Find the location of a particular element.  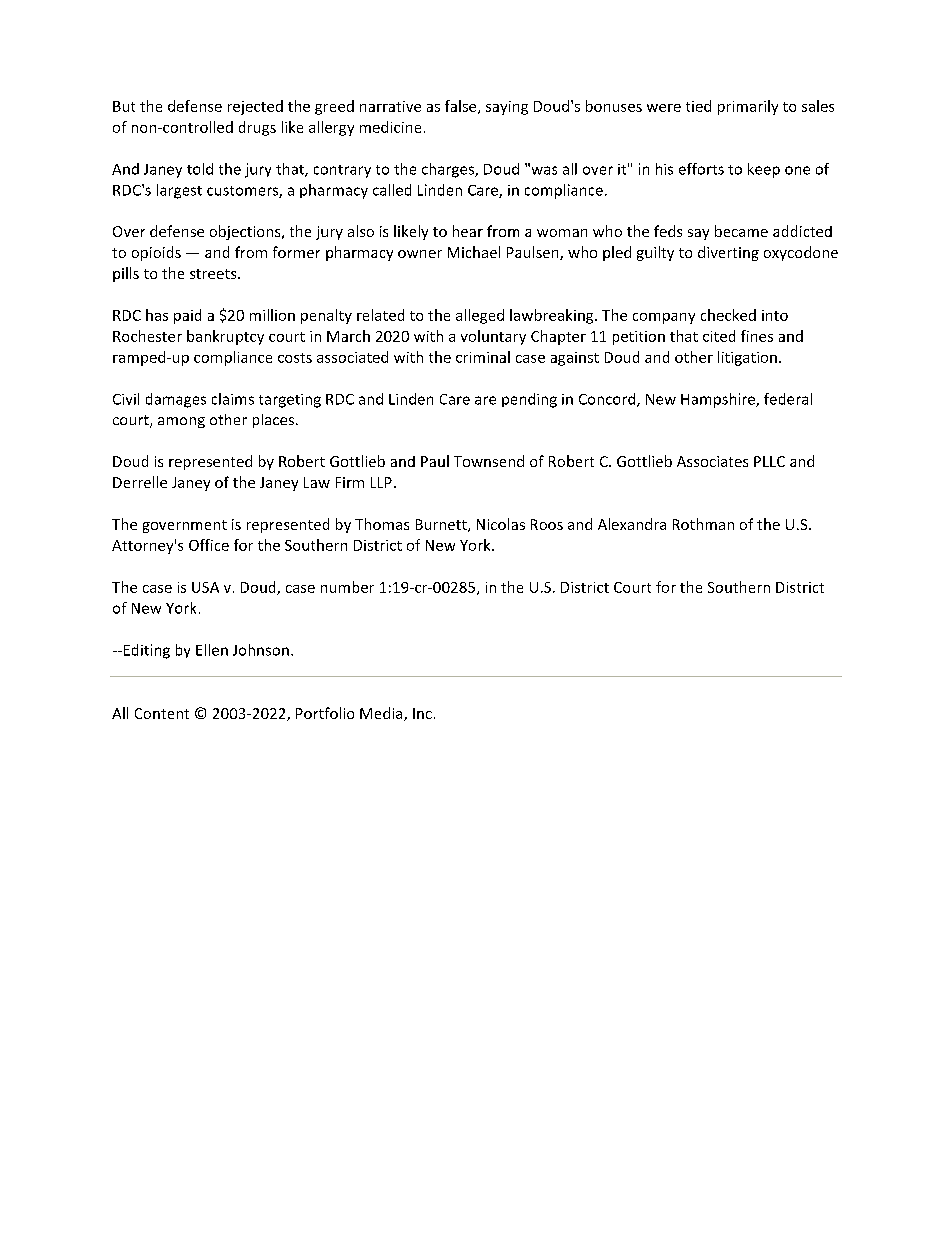

Rothman is located at coordinates (703, 524).
